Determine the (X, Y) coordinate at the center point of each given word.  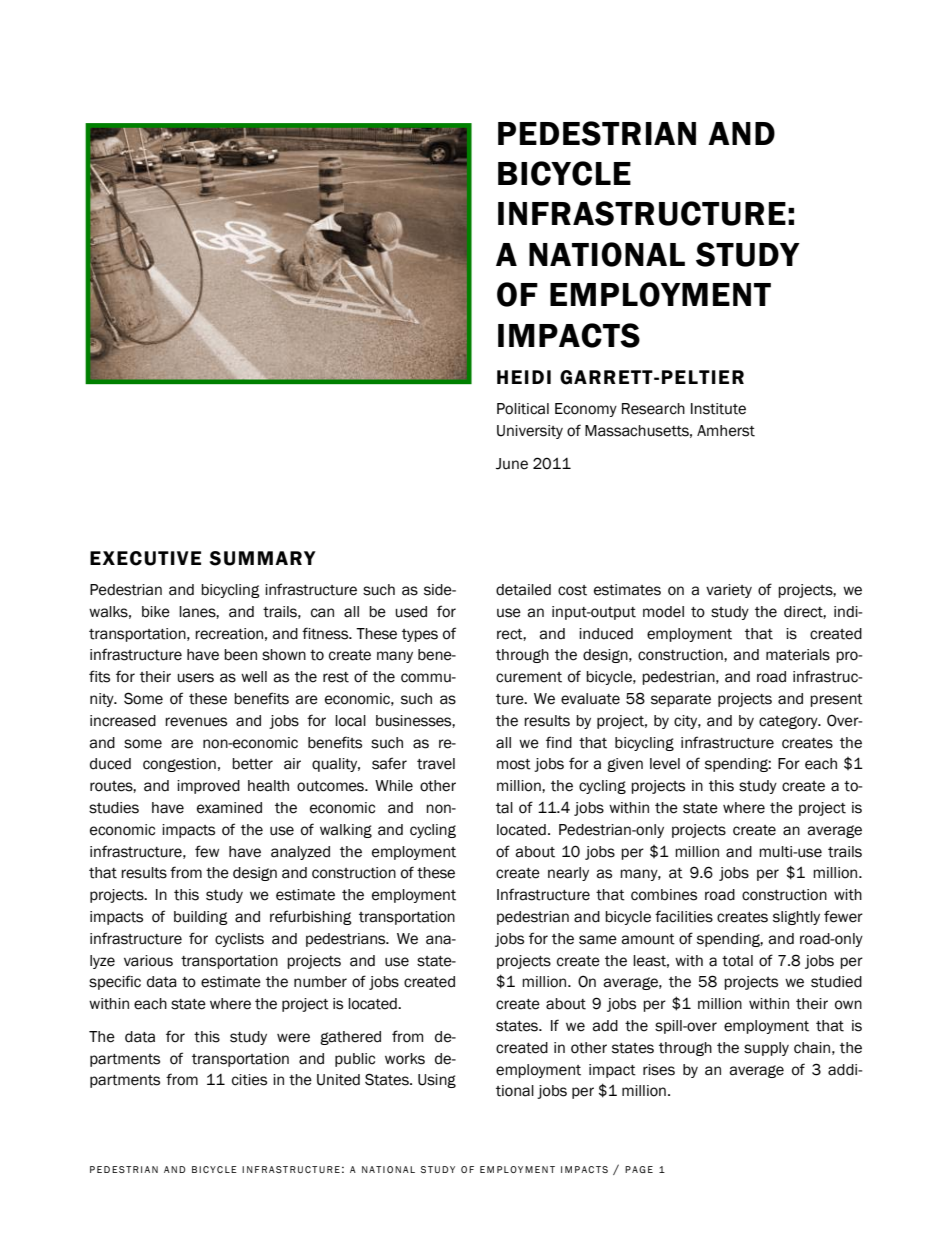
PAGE (639, 1169)
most (514, 764)
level (665, 764)
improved (208, 787)
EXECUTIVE (145, 558)
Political (523, 409)
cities (249, 1080)
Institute (718, 409)
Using (437, 1081)
